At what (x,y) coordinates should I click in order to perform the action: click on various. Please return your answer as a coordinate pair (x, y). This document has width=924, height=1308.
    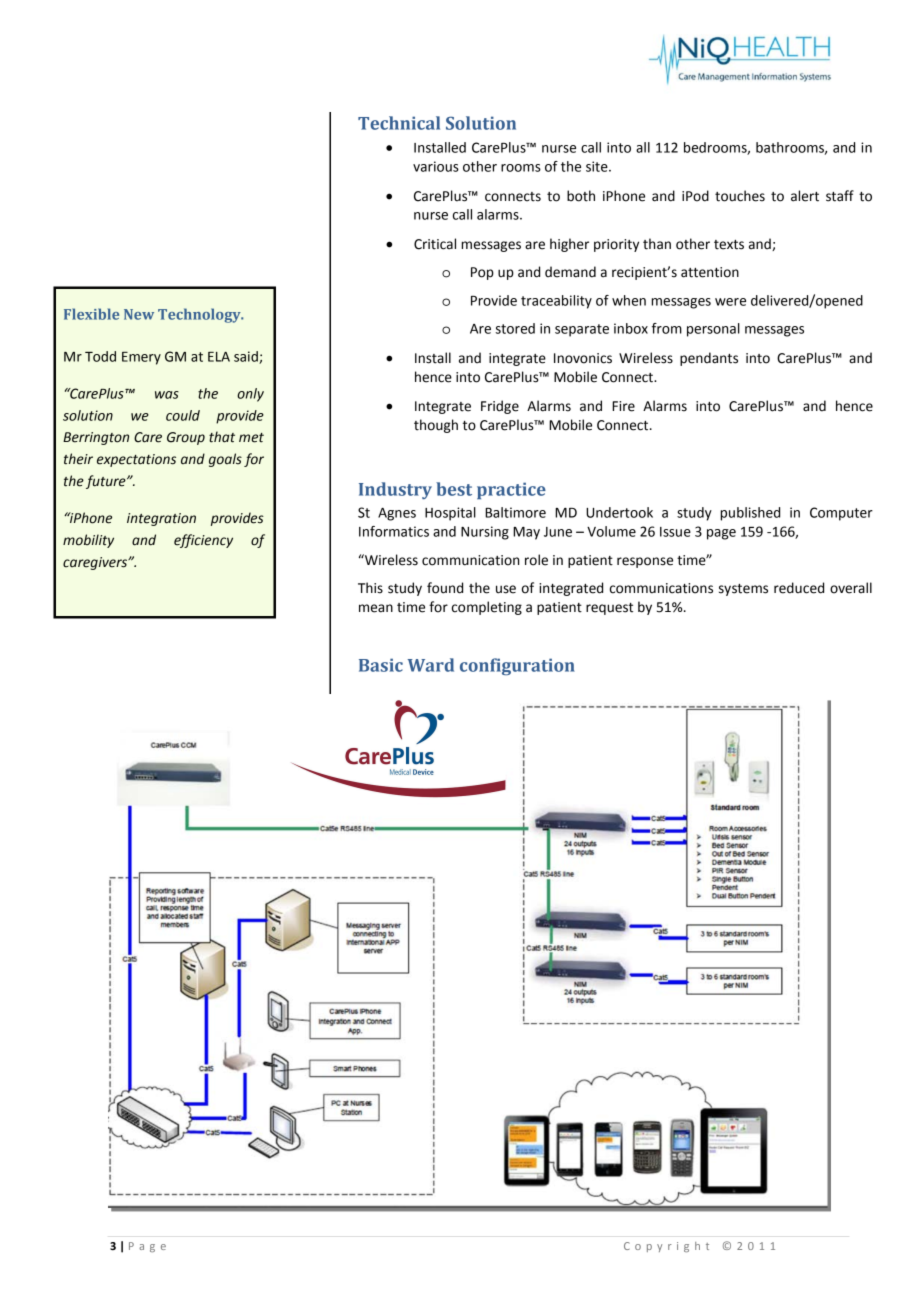
    Looking at the image, I should click on (436, 166).
